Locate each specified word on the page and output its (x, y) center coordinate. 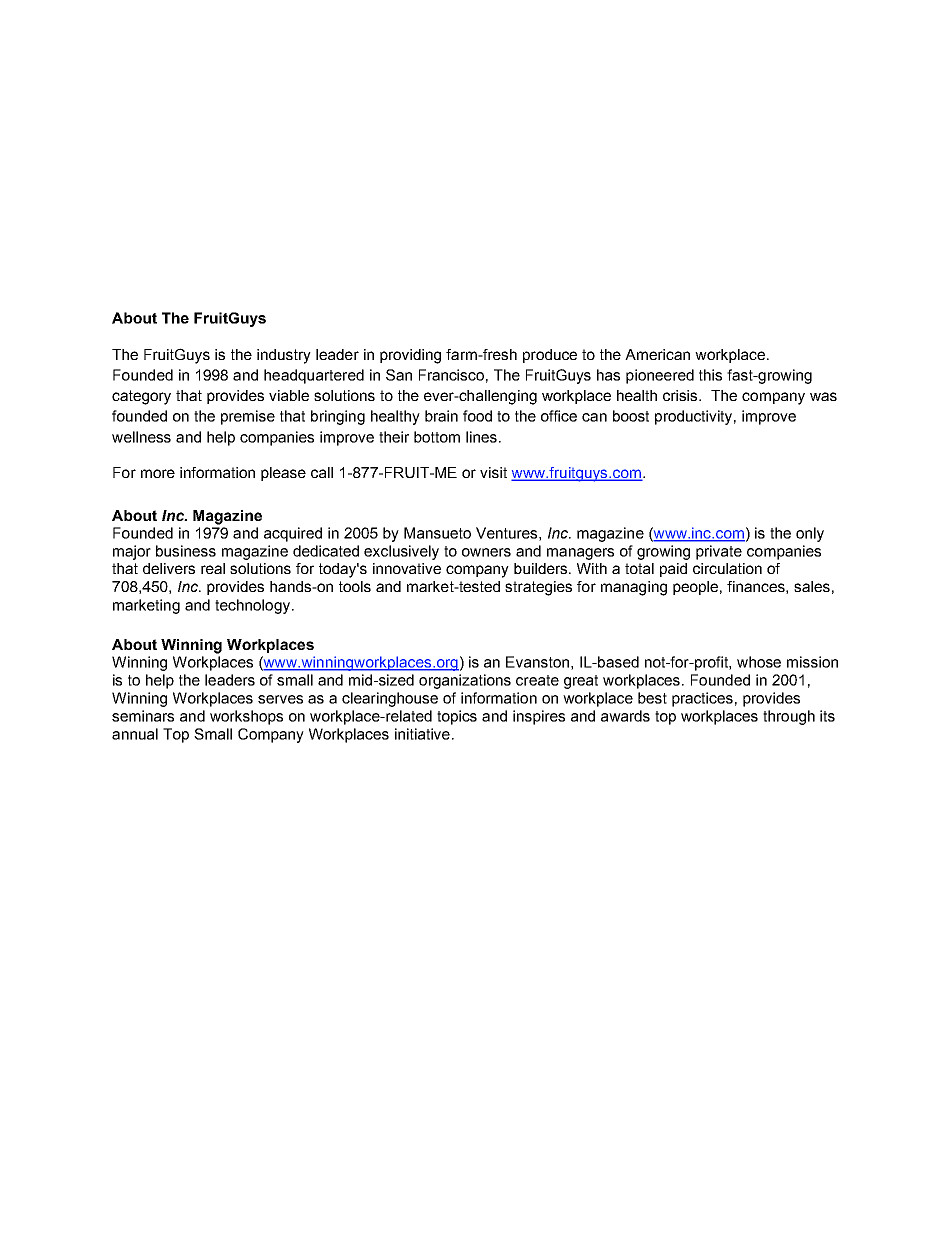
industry (284, 356)
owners (486, 552)
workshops (246, 717)
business (186, 551)
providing (410, 356)
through (789, 717)
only (810, 534)
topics (457, 717)
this (710, 375)
